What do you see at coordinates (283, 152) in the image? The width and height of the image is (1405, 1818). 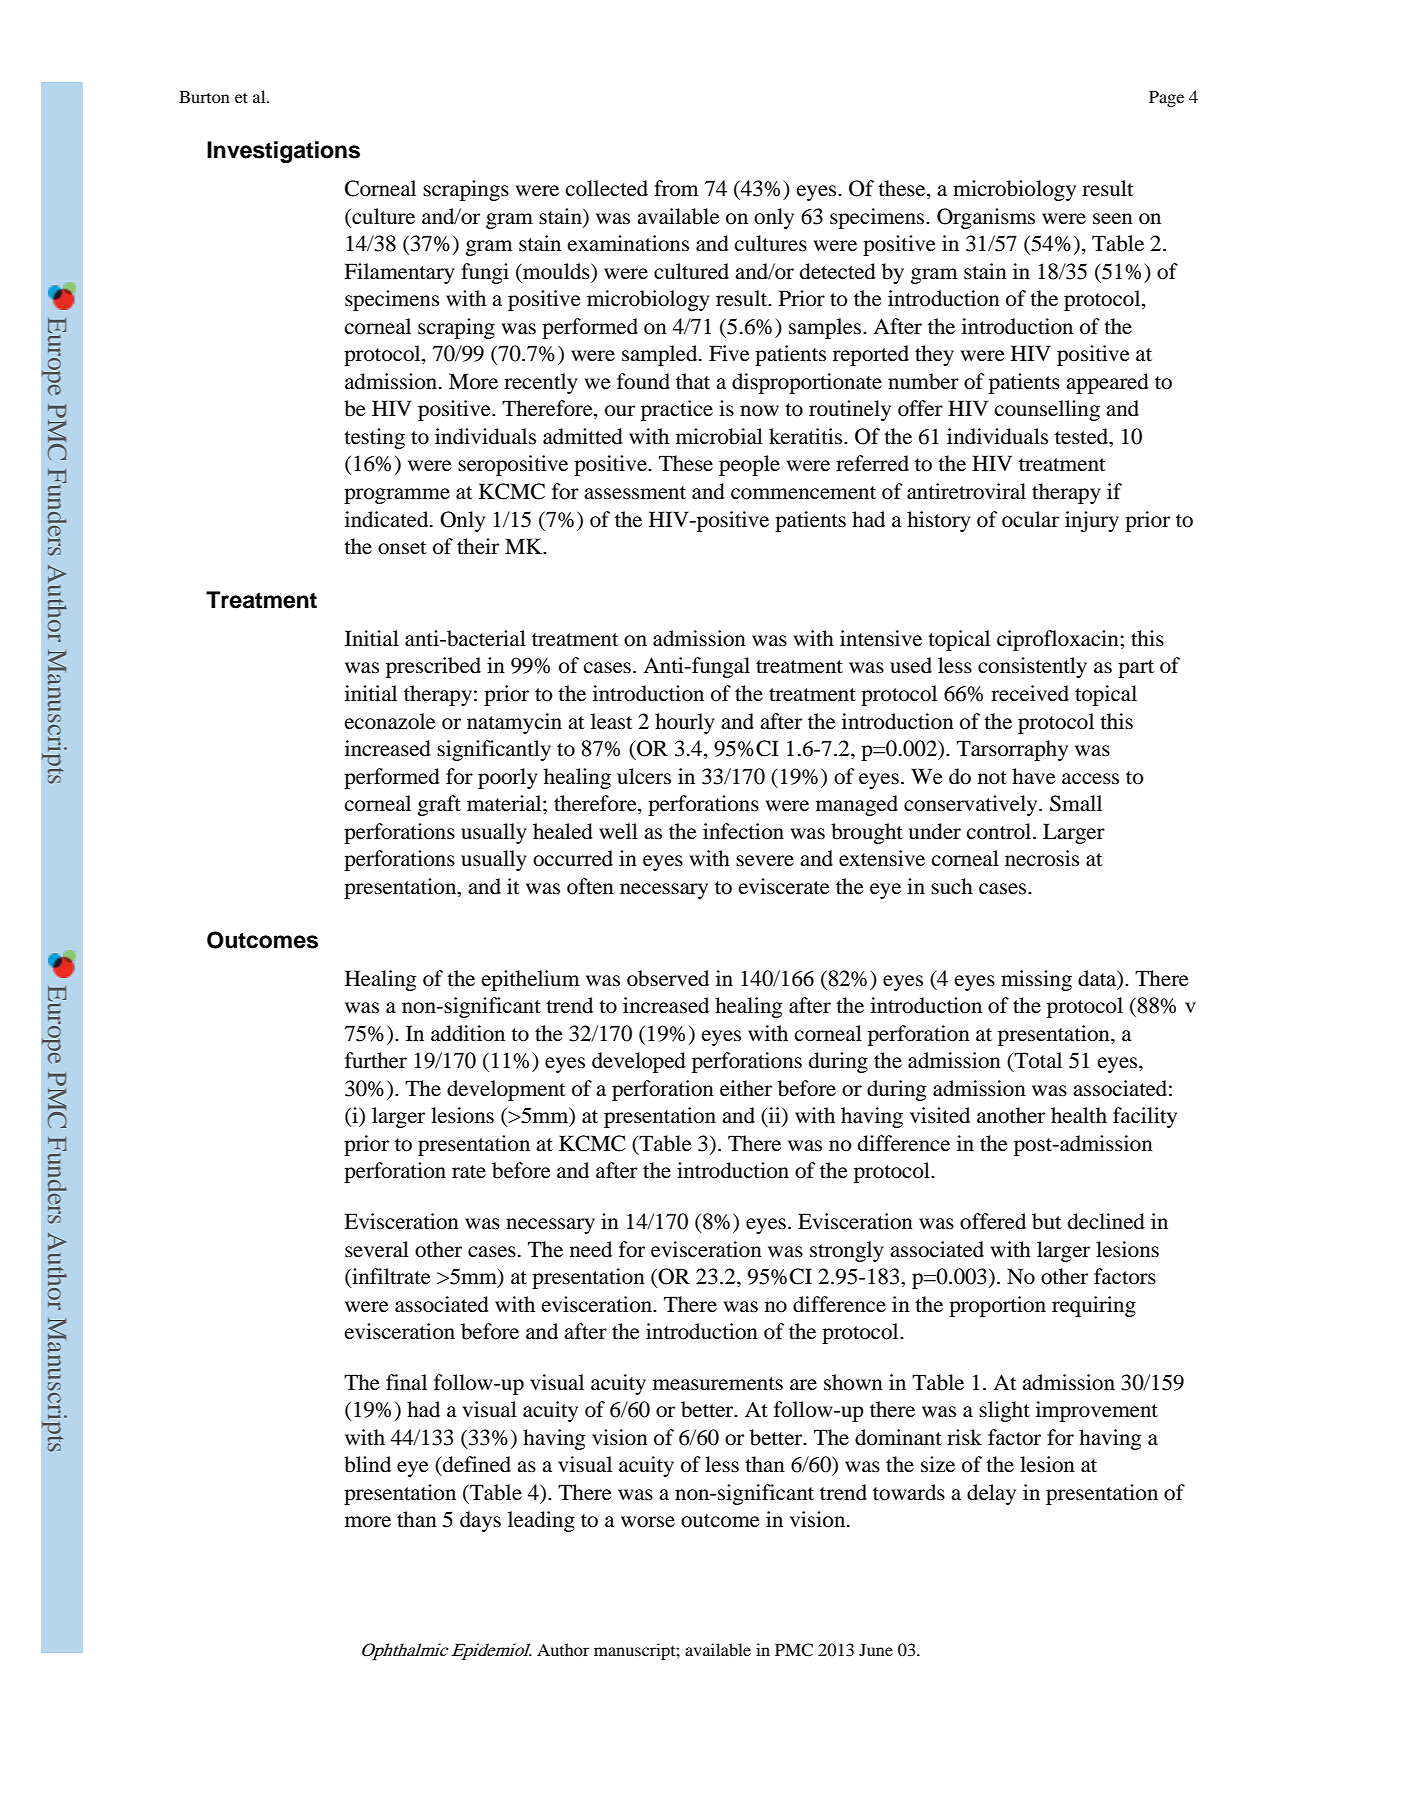 I see `Investigations` at bounding box center [283, 152].
